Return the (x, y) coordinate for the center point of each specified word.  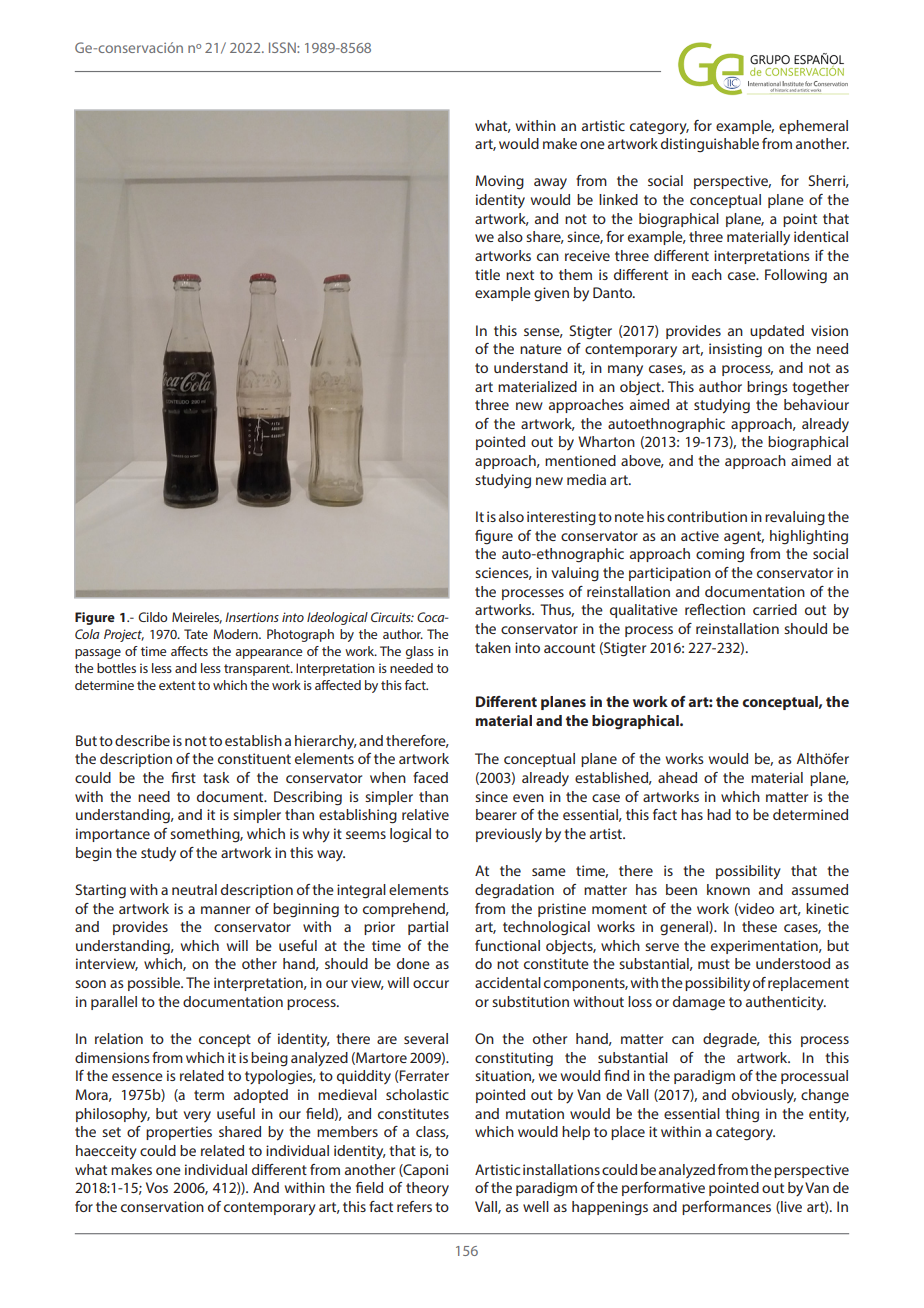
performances (726, 1208)
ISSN (283, 47)
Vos (157, 1187)
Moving (500, 182)
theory (427, 1189)
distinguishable (710, 145)
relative (425, 814)
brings (767, 388)
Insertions (252, 617)
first (183, 777)
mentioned (580, 460)
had (719, 814)
